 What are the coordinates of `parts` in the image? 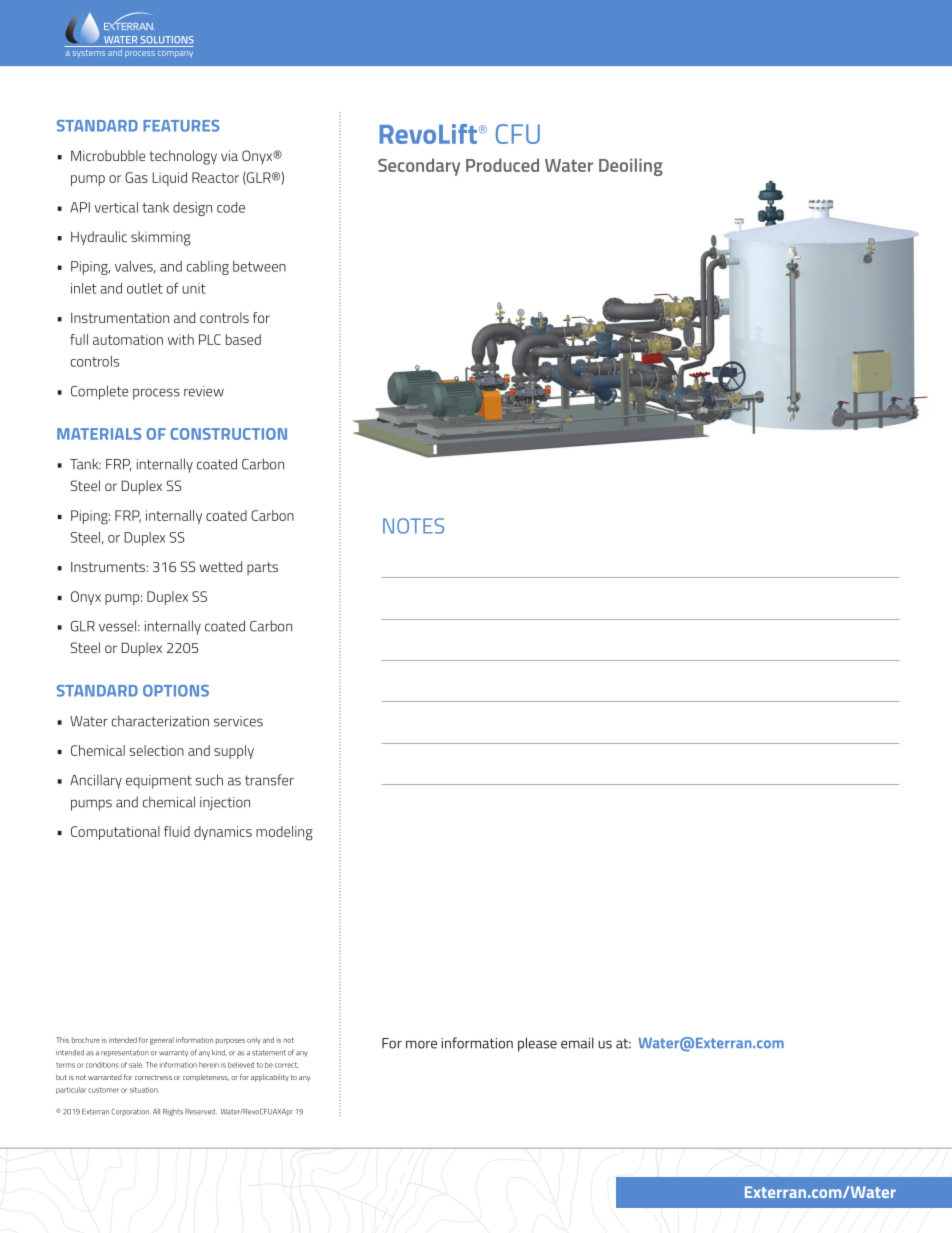 It's located at (262, 568).
